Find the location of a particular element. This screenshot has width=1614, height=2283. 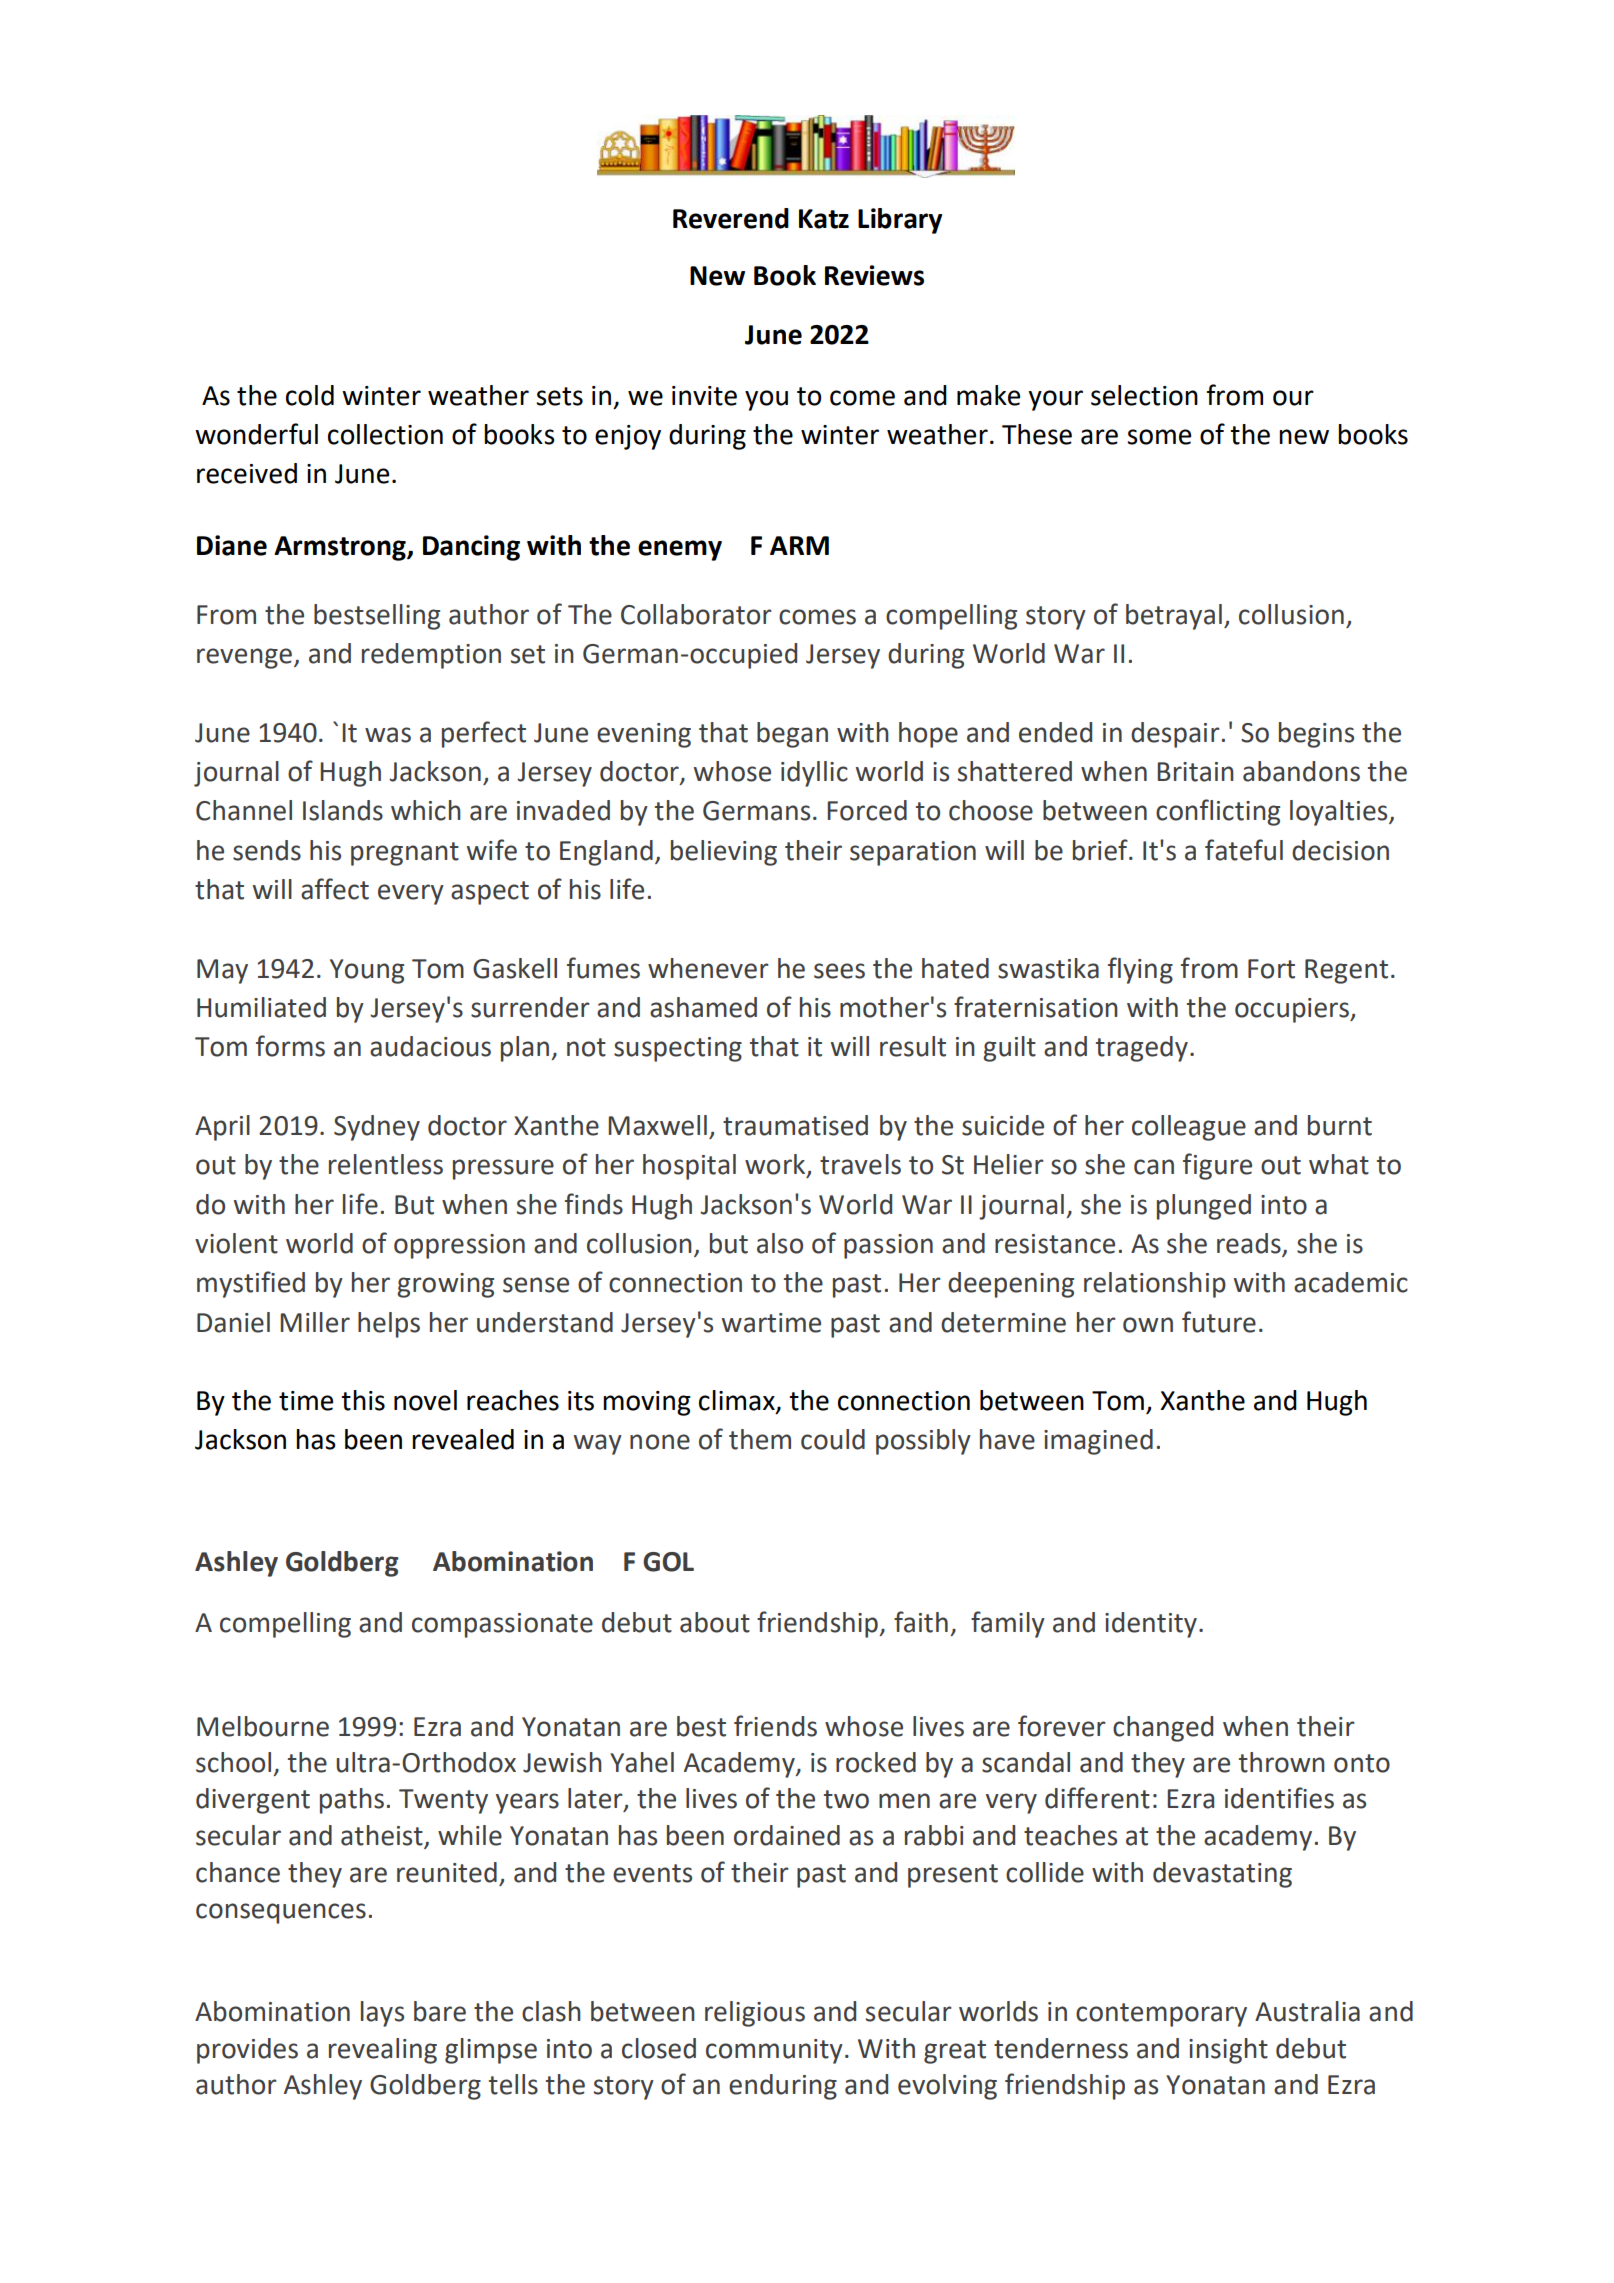

cold is located at coordinates (310, 395).
